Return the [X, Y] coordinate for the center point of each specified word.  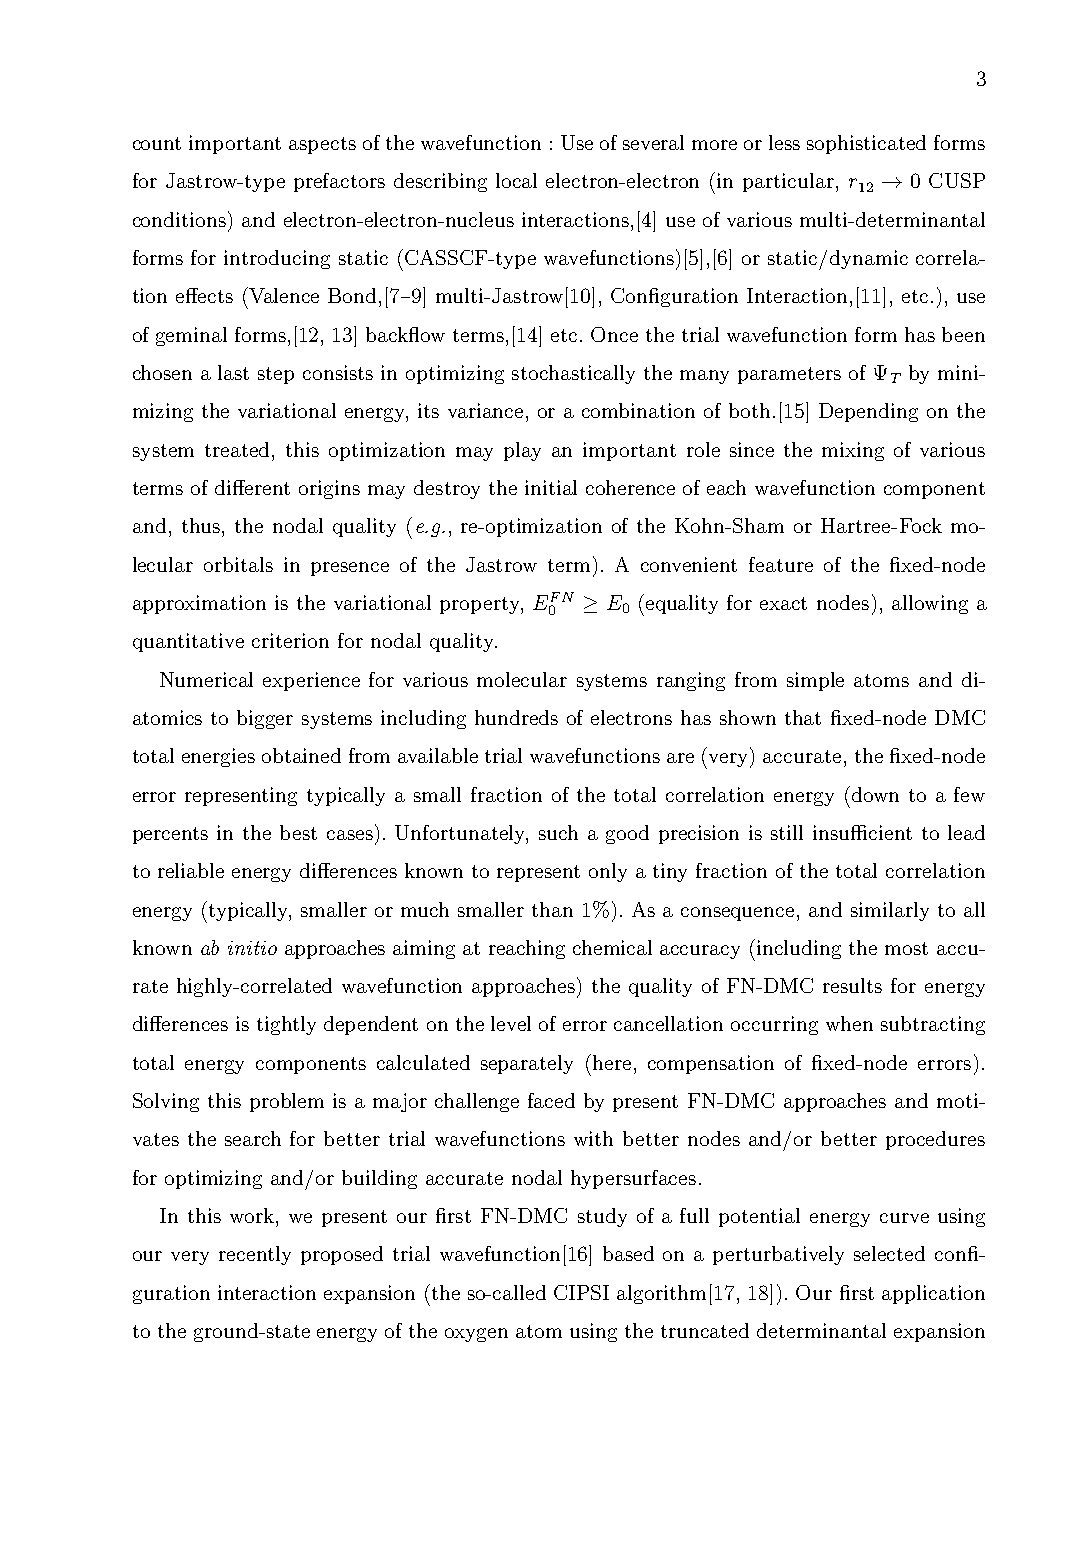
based [628, 1253]
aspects [322, 145]
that [803, 717]
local [516, 180]
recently [255, 1255]
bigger [265, 719]
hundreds [516, 717]
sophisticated [866, 144]
